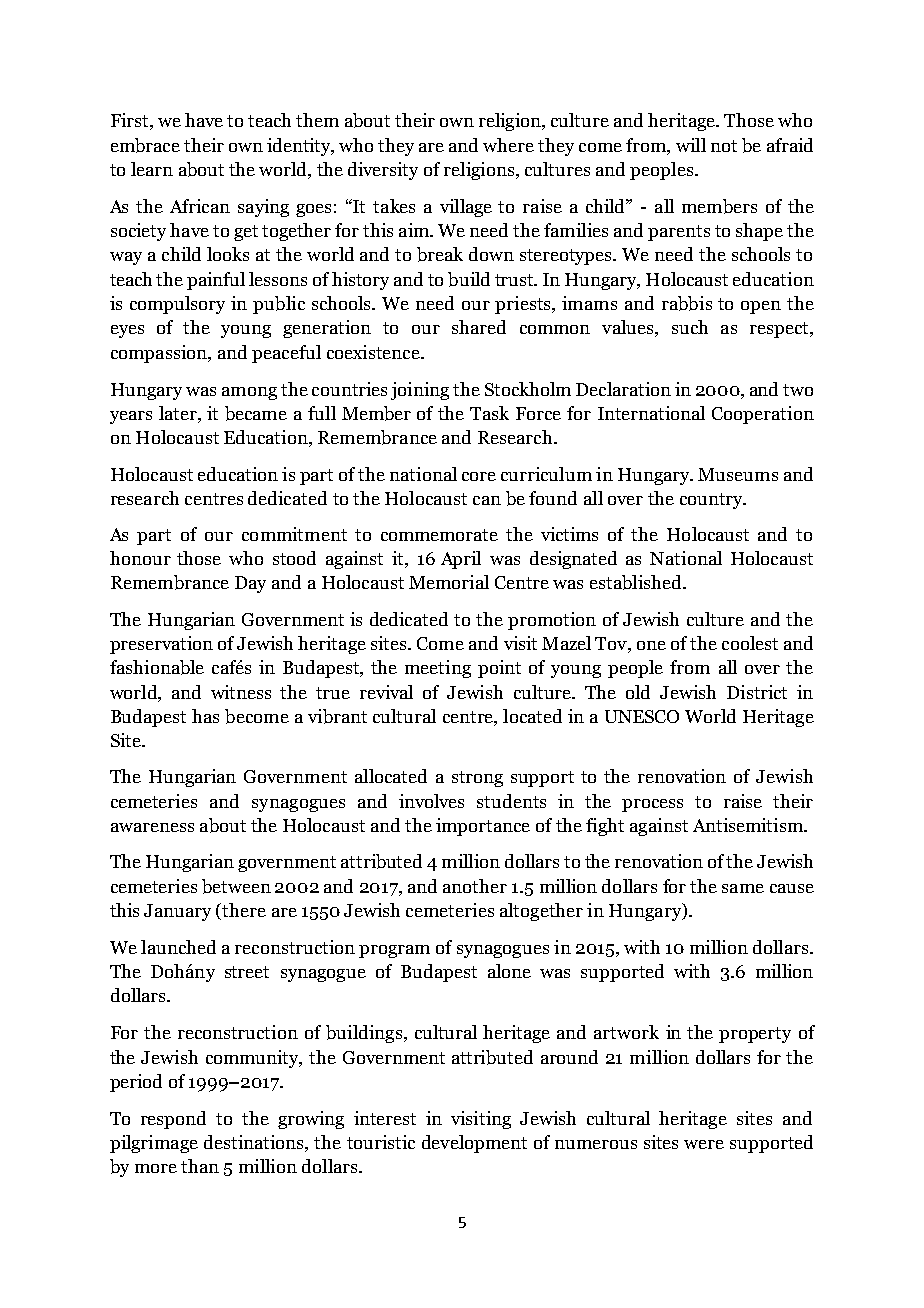  I want to click on Cooperation, so click(763, 415).
